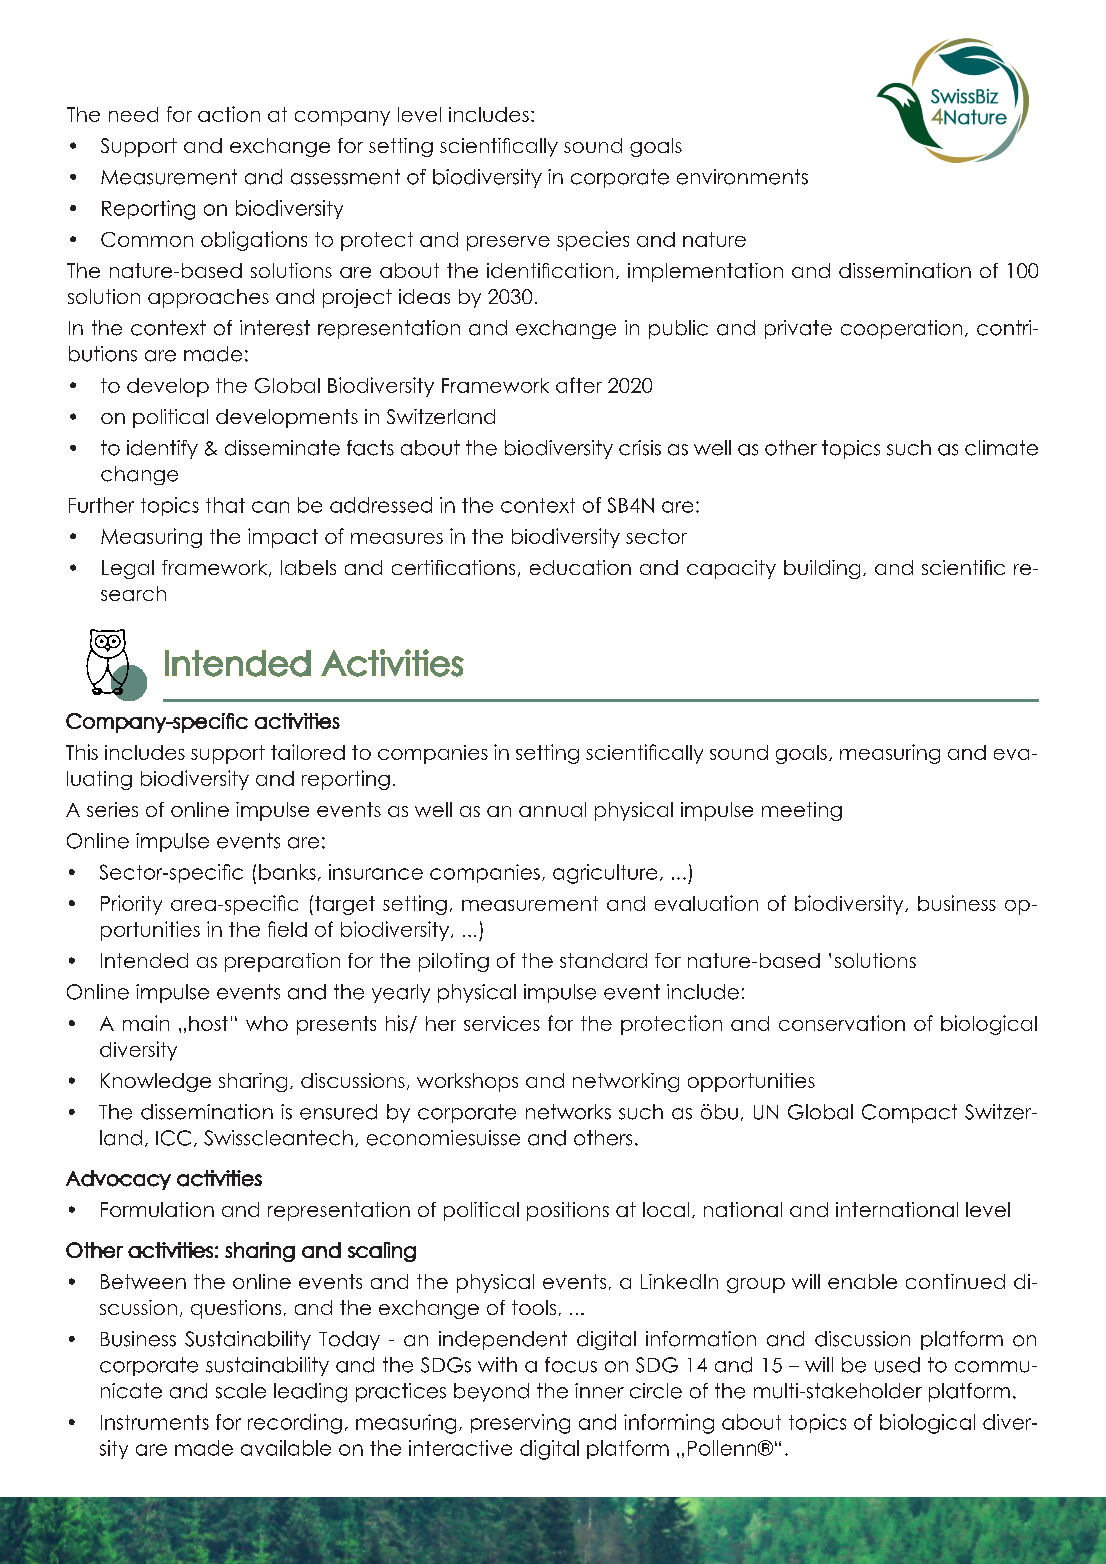  What do you see at coordinates (208, 1023) in the screenshot?
I see `host` at bounding box center [208, 1023].
